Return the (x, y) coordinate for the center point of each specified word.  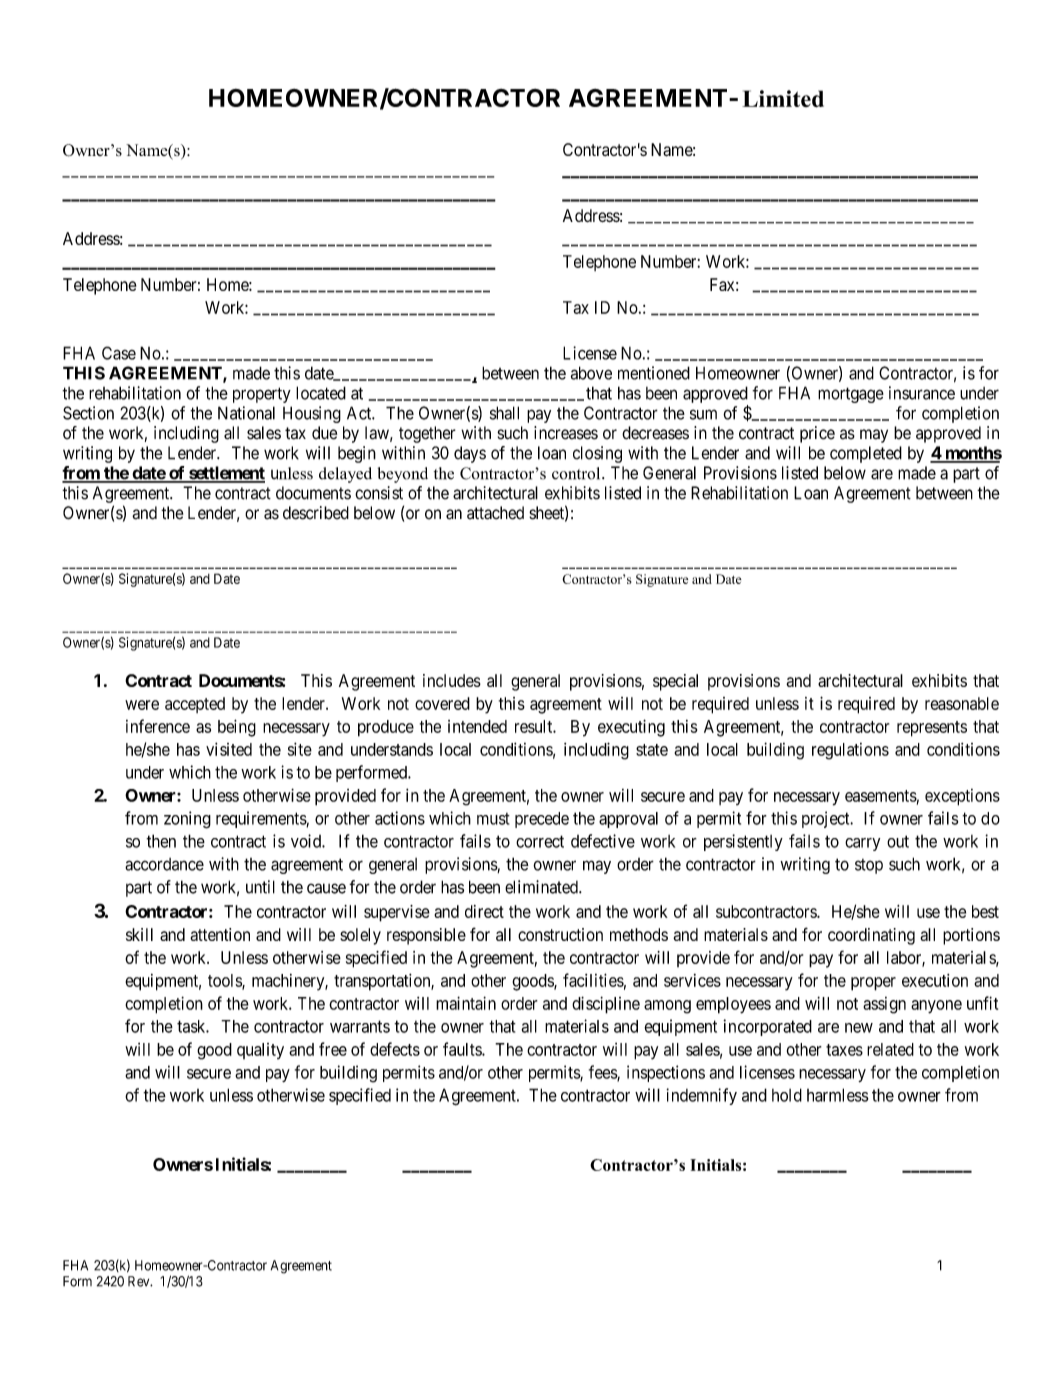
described (316, 513)
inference (158, 726)
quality (260, 1051)
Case (119, 353)
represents (932, 729)
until (260, 887)
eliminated (542, 887)
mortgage (851, 395)
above (591, 373)
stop (869, 866)
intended (477, 726)
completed (866, 454)
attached (495, 513)
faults (463, 1049)
